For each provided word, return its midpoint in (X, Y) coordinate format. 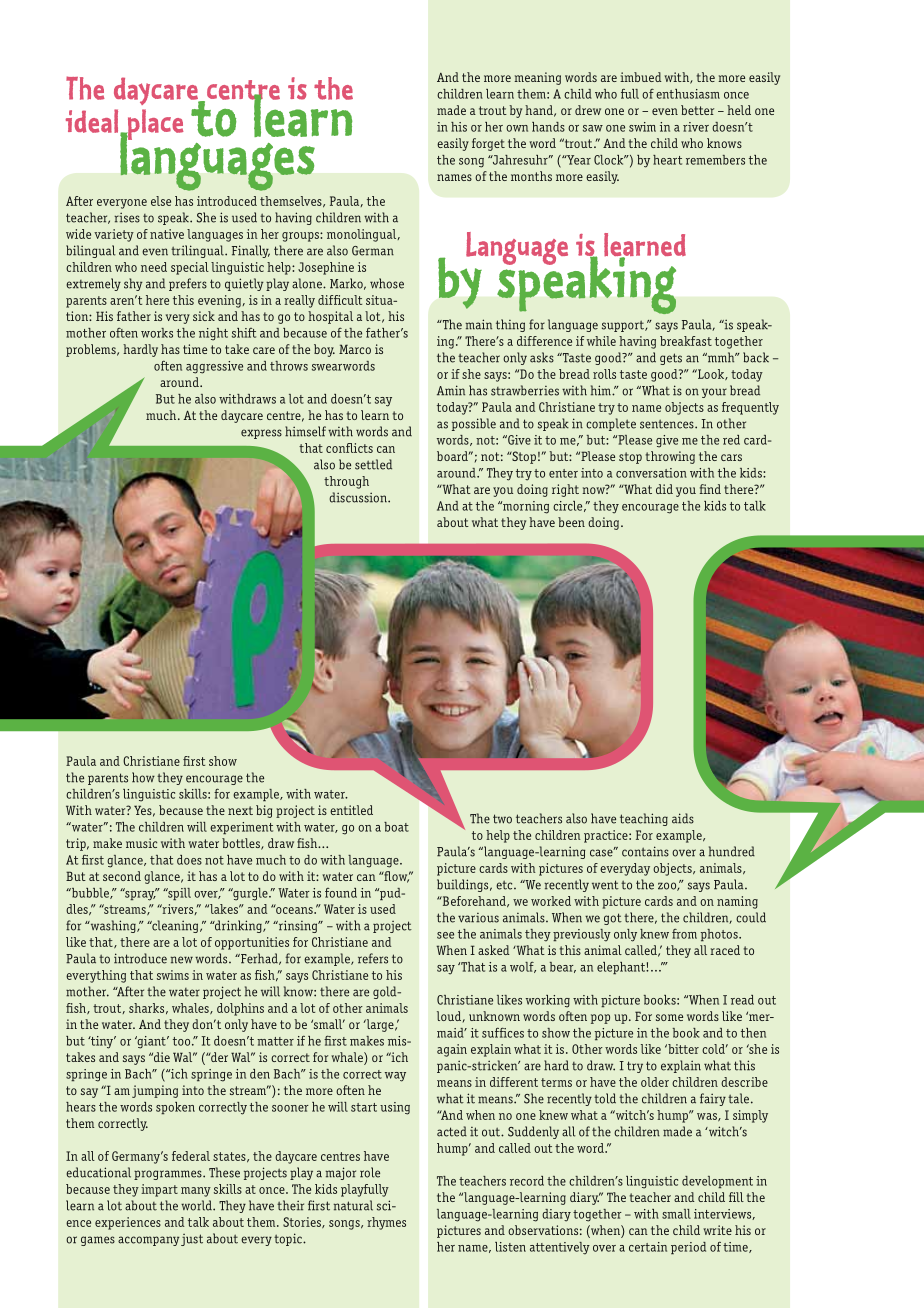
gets (671, 359)
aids (683, 818)
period (688, 1248)
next (240, 810)
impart (159, 1190)
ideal (93, 122)
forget (488, 144)
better (697, 110)
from (684, 934)
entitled (351, 810)
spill (178, 894)
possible (474, 424)
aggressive (214, 367)
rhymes (386, 1223)
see (445, 935)
